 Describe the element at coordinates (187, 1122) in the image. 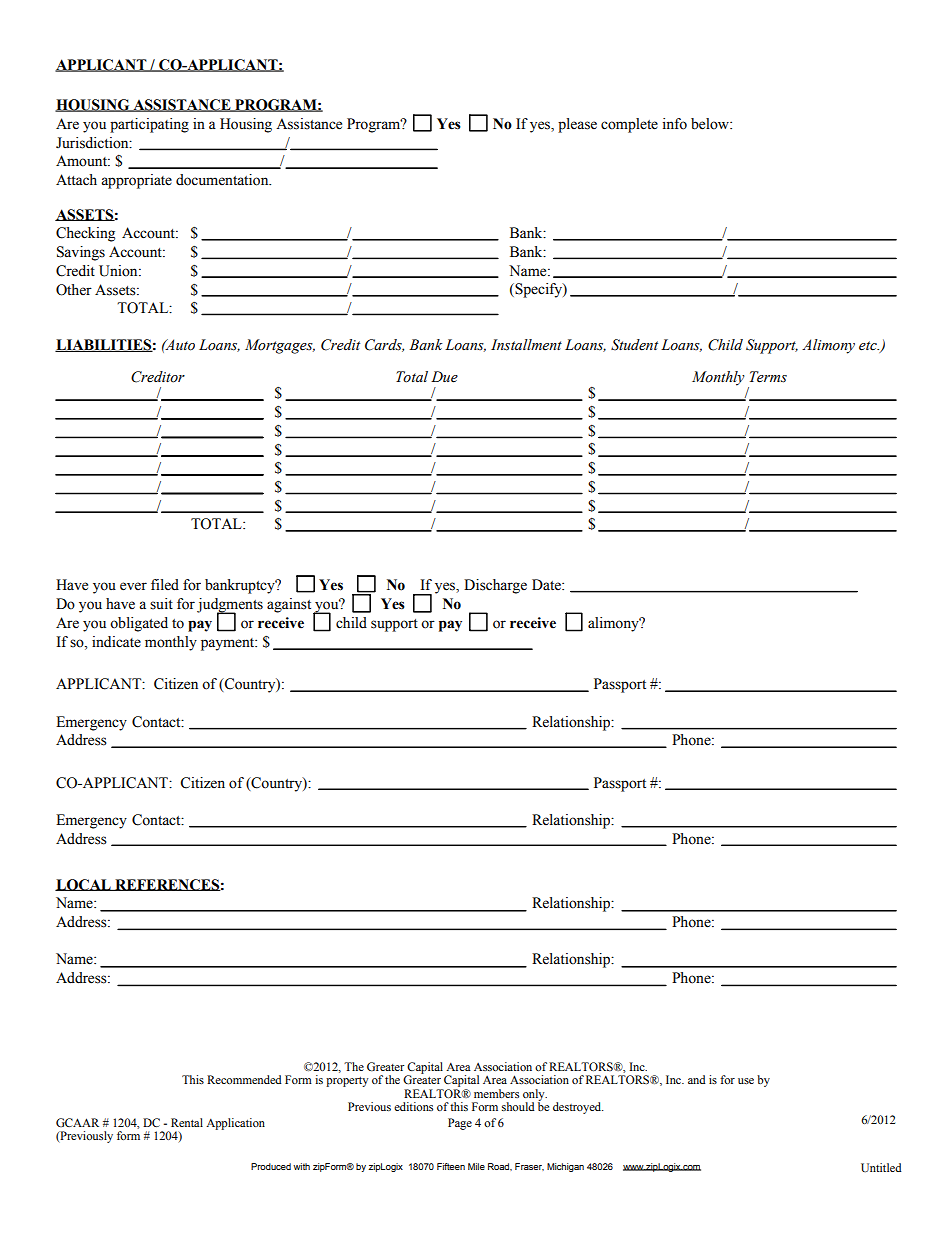

I see `Rental` at that location.
